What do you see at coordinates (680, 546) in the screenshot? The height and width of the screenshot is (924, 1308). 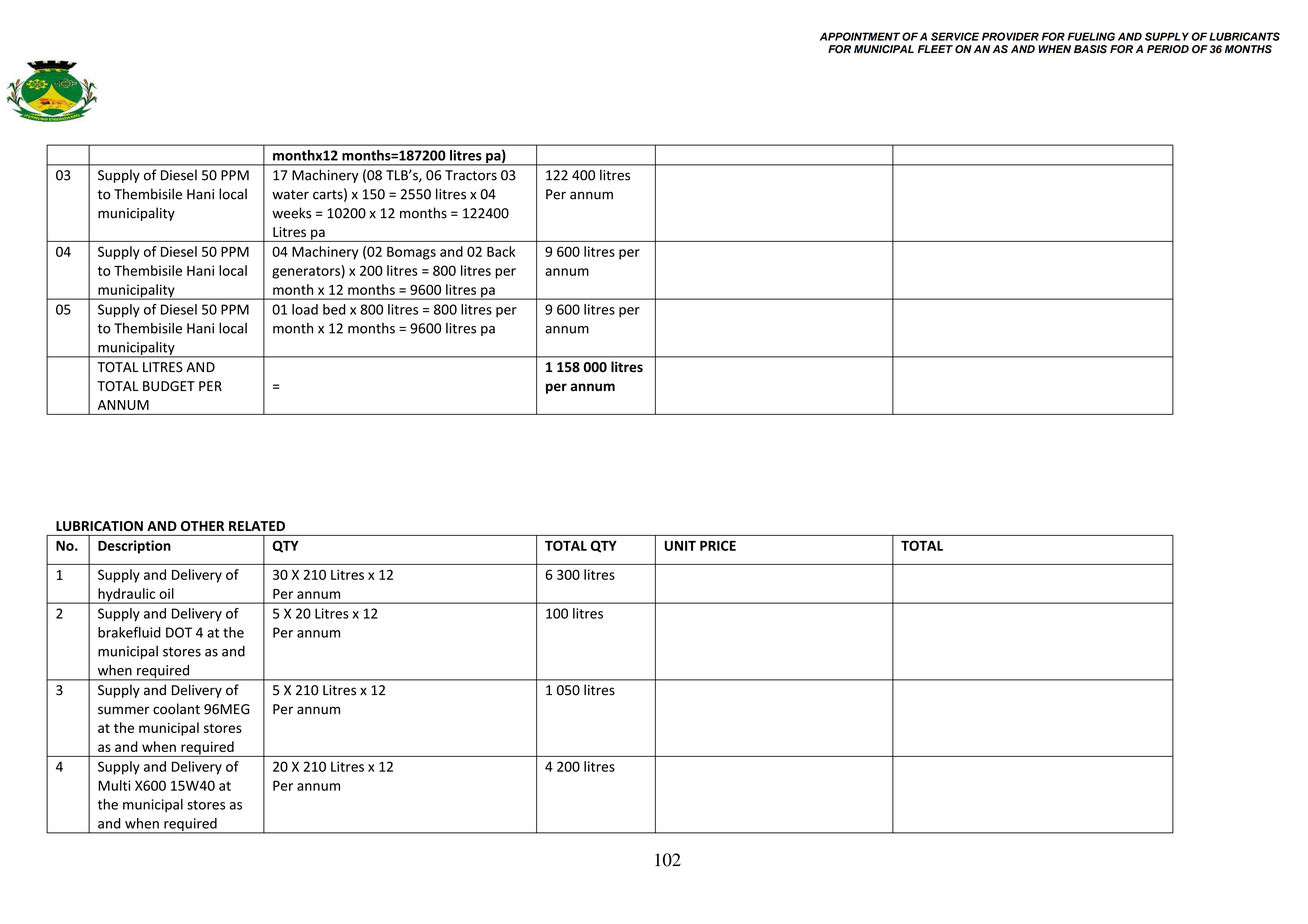 I see `UNIT` at bounding box center [680, 546].
